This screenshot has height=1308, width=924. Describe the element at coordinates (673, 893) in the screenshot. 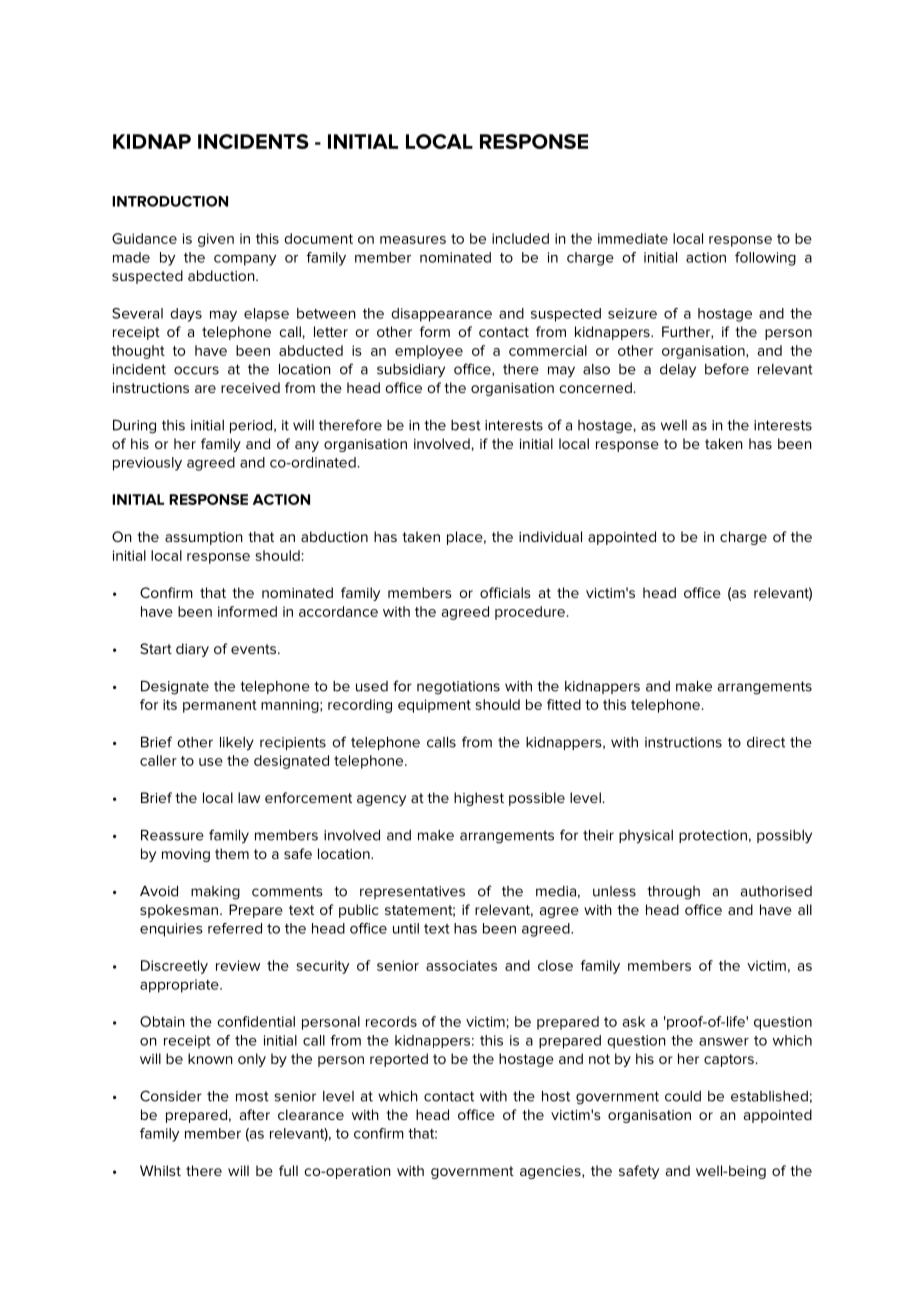

I see `through` at that location.
